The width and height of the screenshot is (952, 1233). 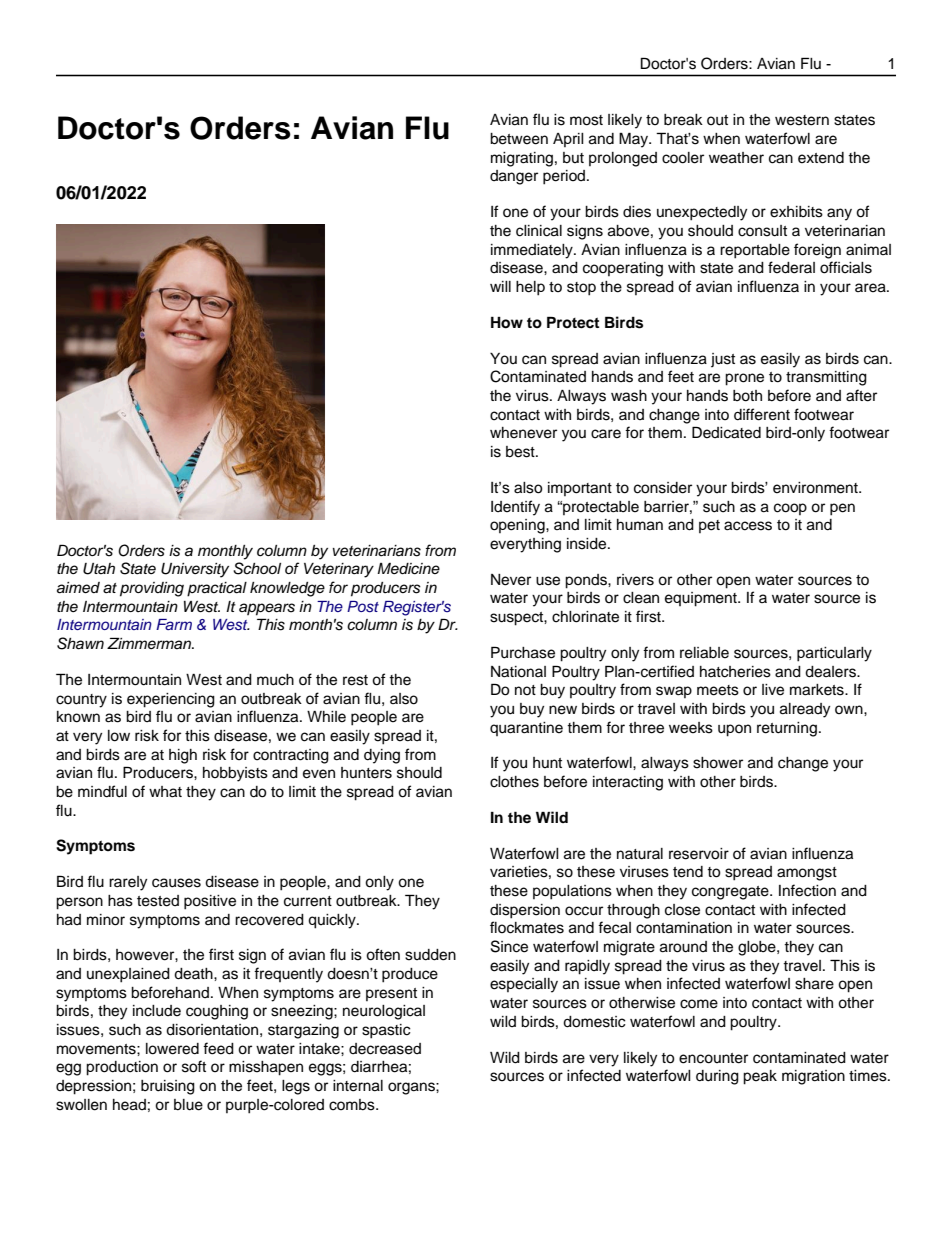 What do you see at coordinates (519, 139) in the screenshot?
I see `between` at bounding box center [519, 139].
